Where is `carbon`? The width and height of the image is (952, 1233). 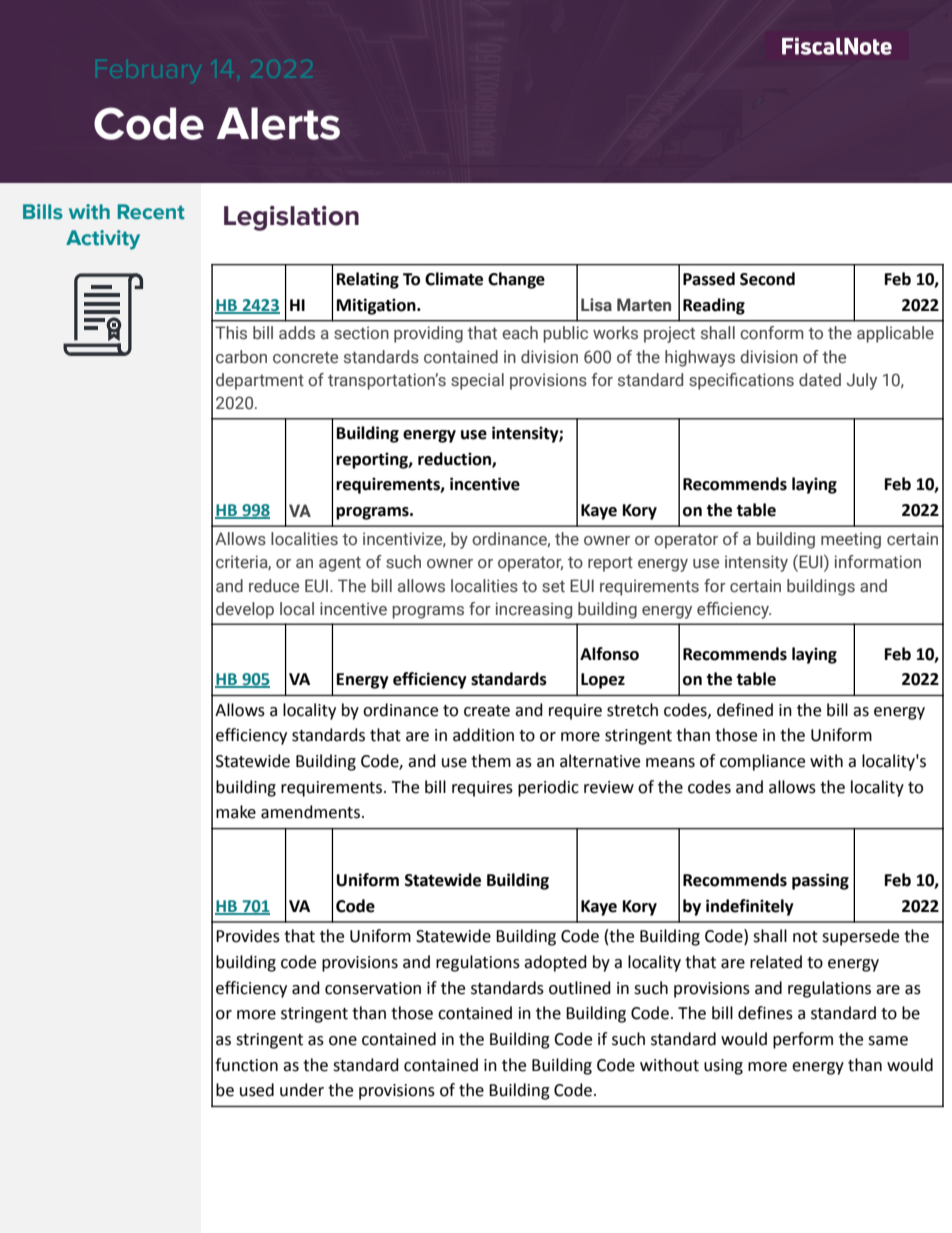 carbon is located at coordinates (241, 356).
